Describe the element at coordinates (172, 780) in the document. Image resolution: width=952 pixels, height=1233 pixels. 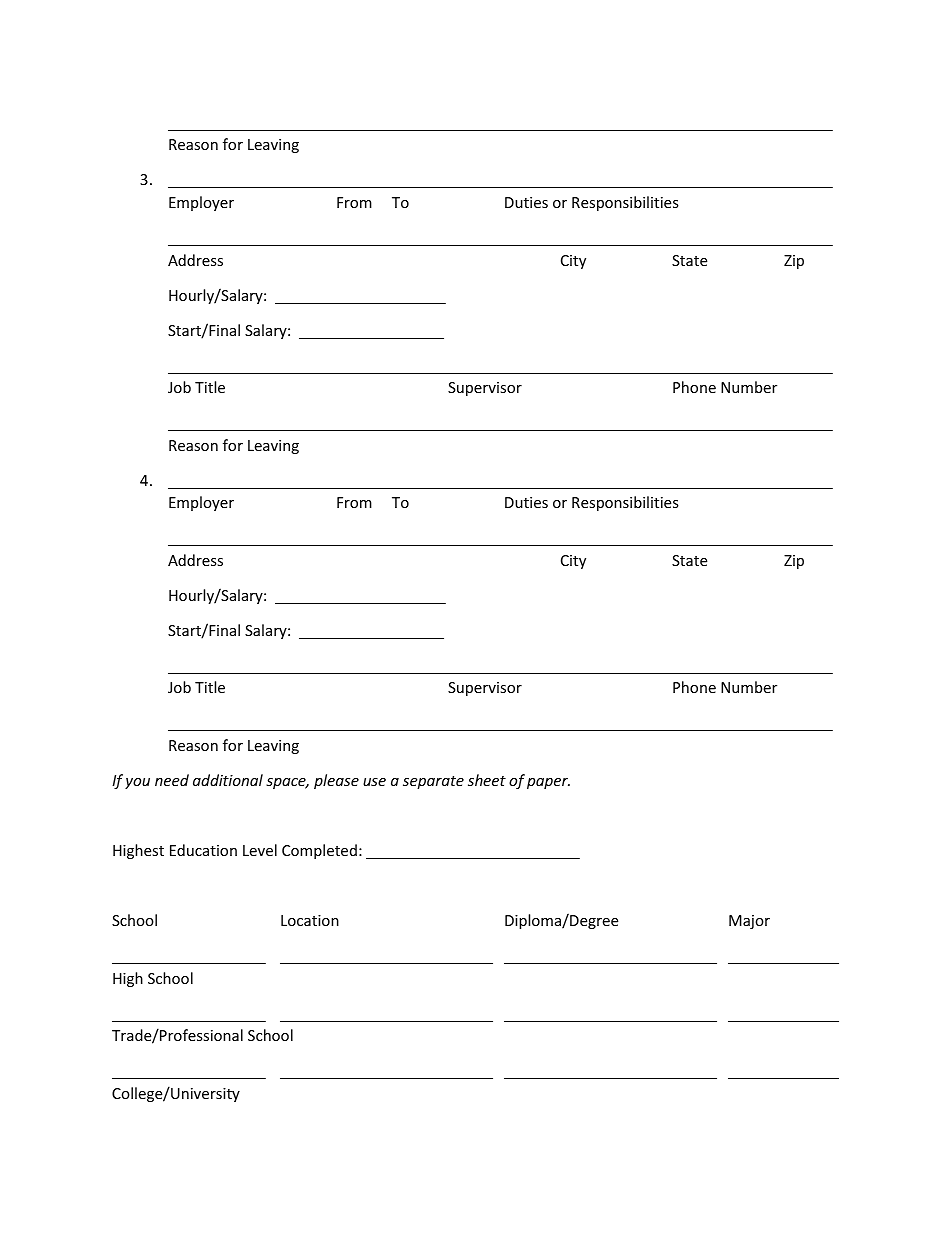
I see `need` at that location.
